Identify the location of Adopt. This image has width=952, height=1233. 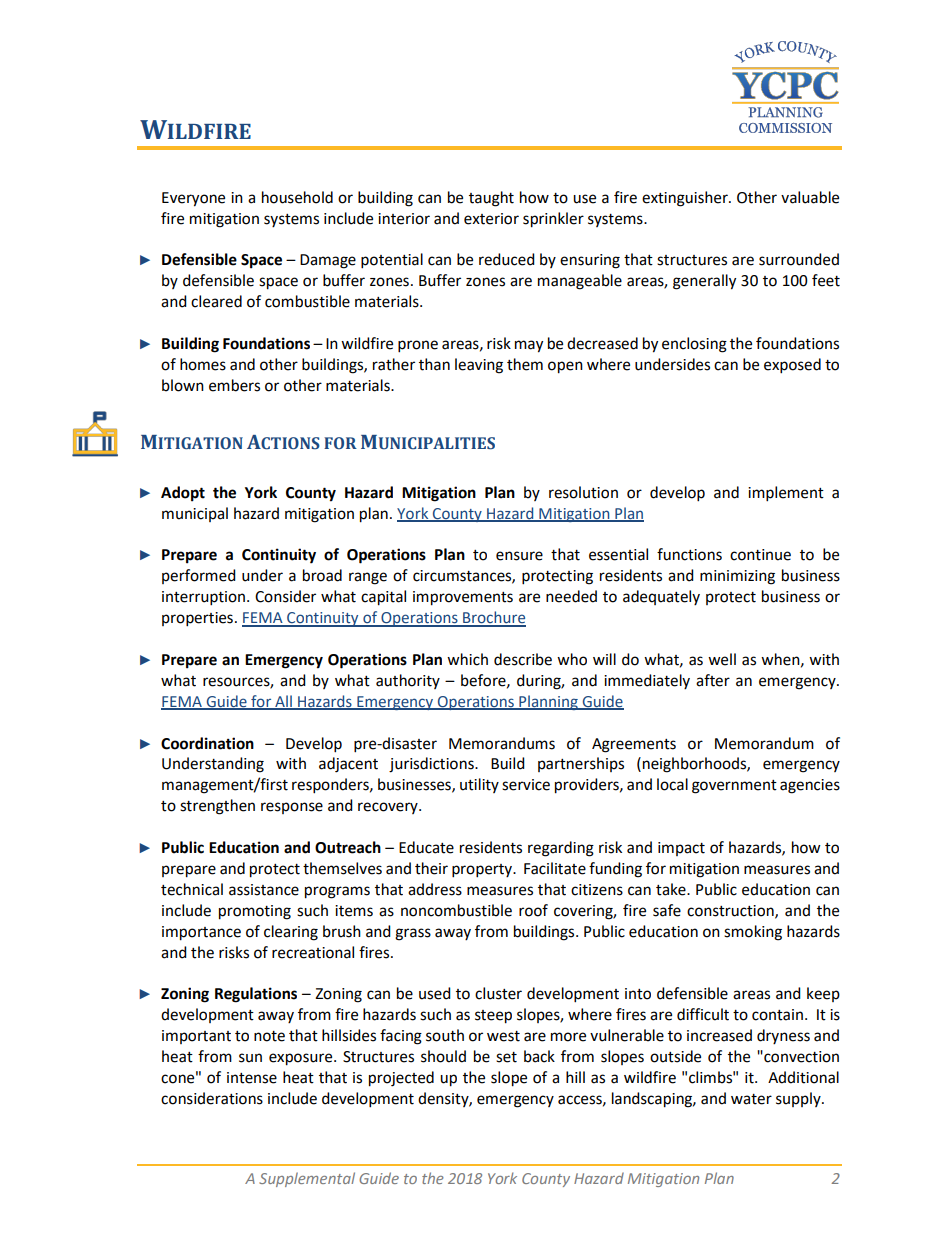
(183, 494).
